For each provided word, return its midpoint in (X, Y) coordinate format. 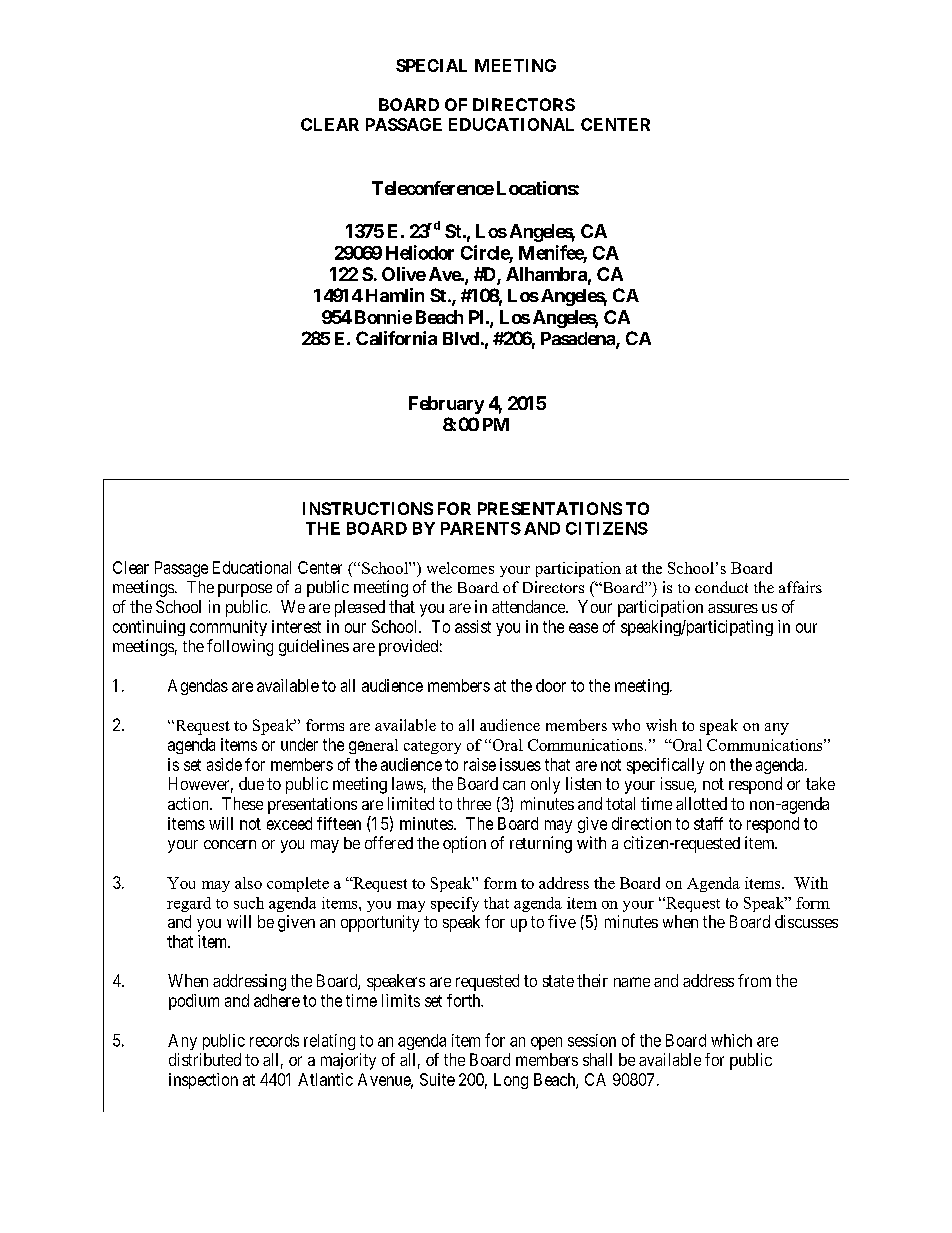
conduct (721, 587)
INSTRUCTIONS (368, 508)
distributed (205, 1059)
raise (480, 764)
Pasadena (579, 340)
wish (661, 725)
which (731, 1040)
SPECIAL (431, 65)
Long (511, 1081)
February (446, 405)
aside (224, 764)
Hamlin (395, 295)
